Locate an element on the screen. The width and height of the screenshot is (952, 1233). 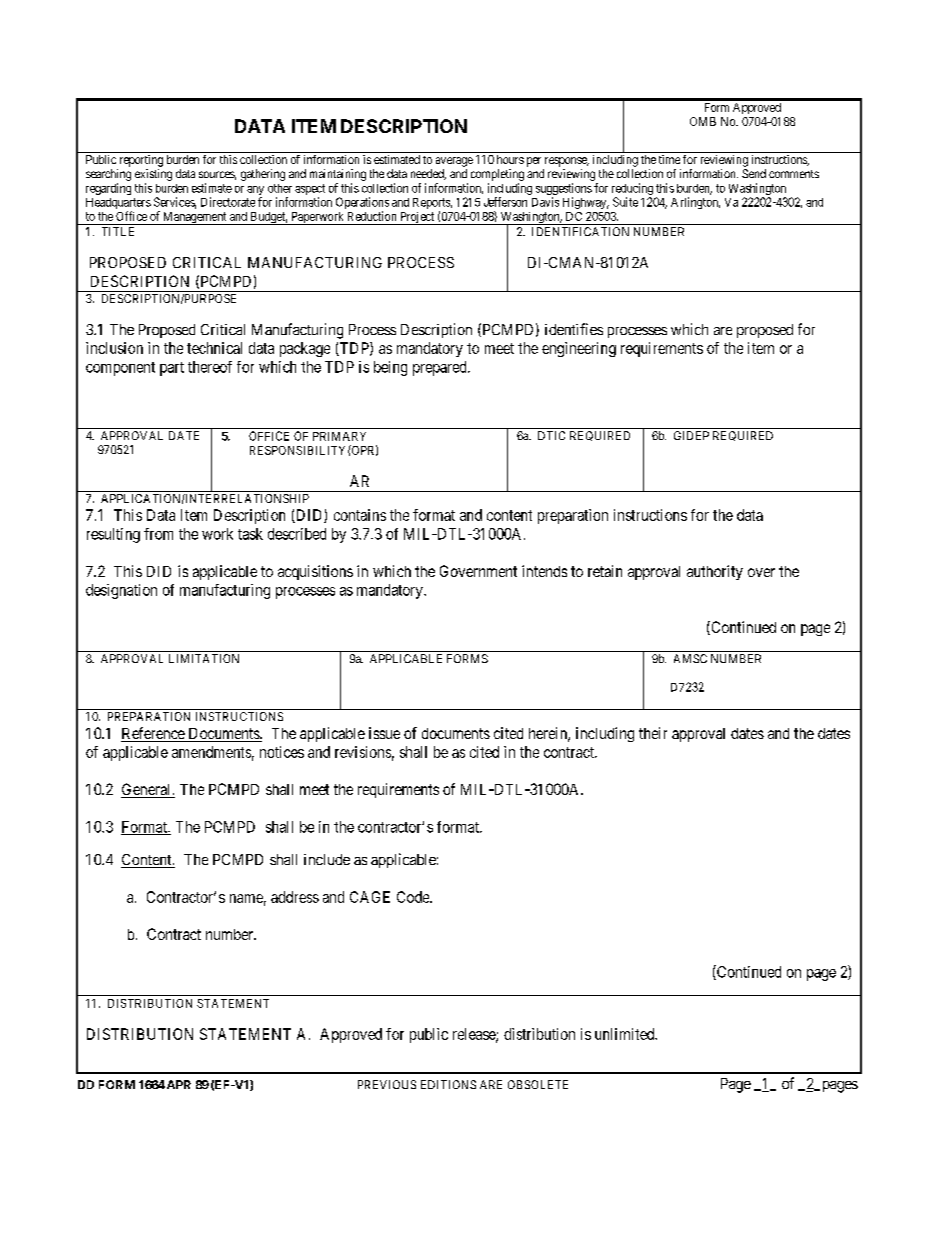
OMB is located at coordinates (703, 121).
